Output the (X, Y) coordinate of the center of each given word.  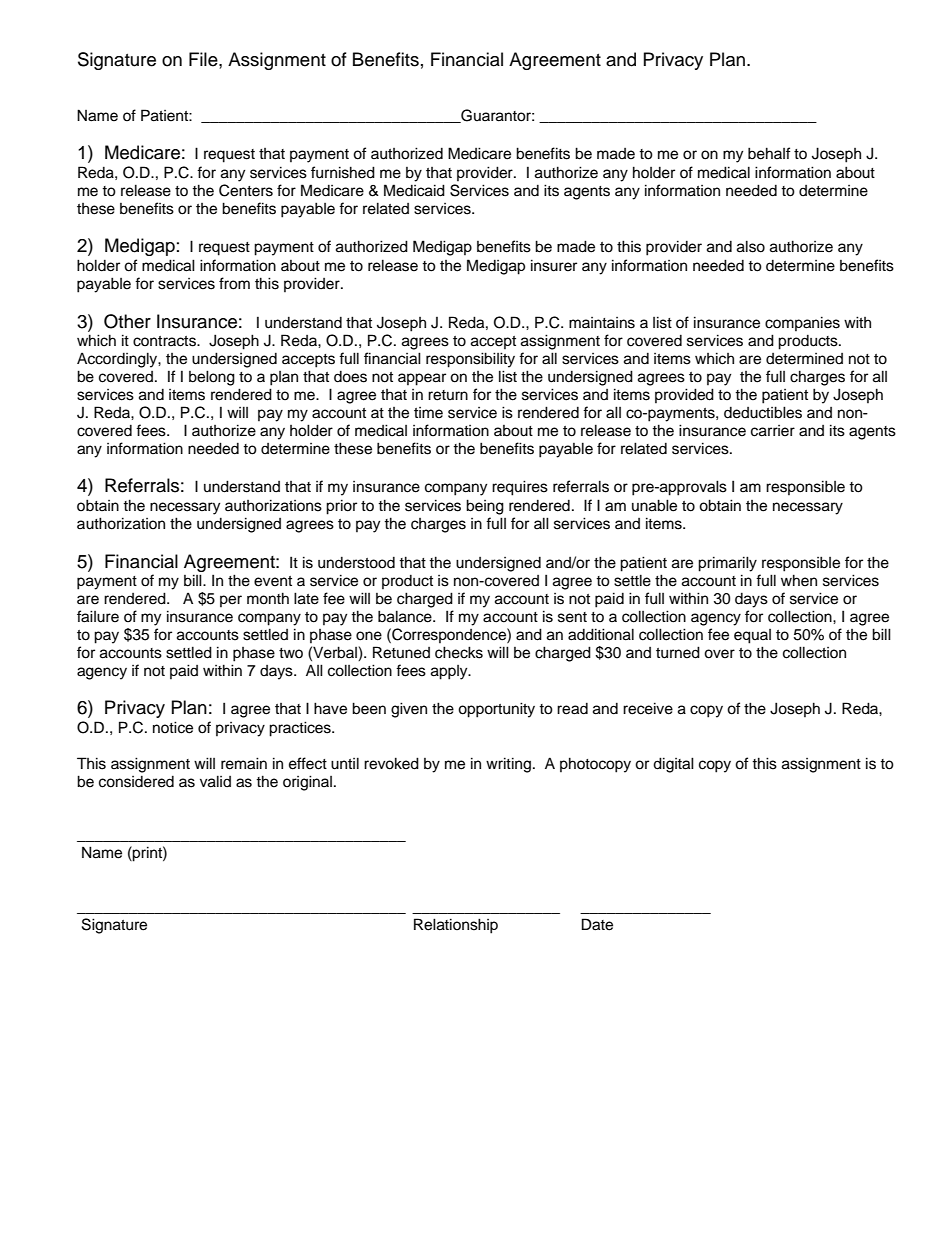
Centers (246, 190)
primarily (727, 564)
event (273, 581)
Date (597, 924)
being (485, 507)
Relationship (456, 926)
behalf (769, 153)
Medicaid (414, 190)
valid (215, 781)
